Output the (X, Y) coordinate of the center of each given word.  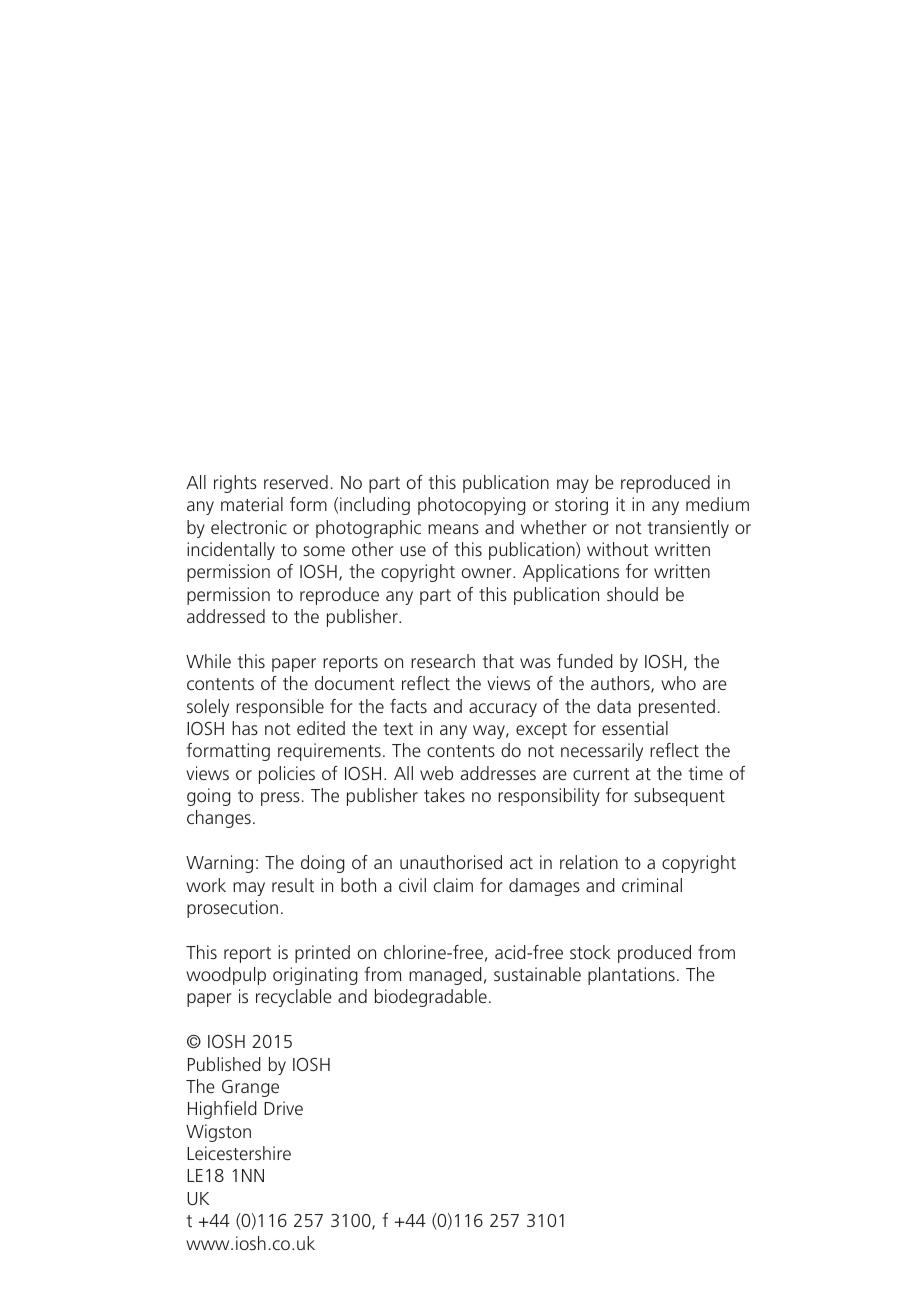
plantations (631, 976)
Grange (250, 1088)
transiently (688, 529)
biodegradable (431, 998)
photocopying (472, 506)
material (252, 504)
